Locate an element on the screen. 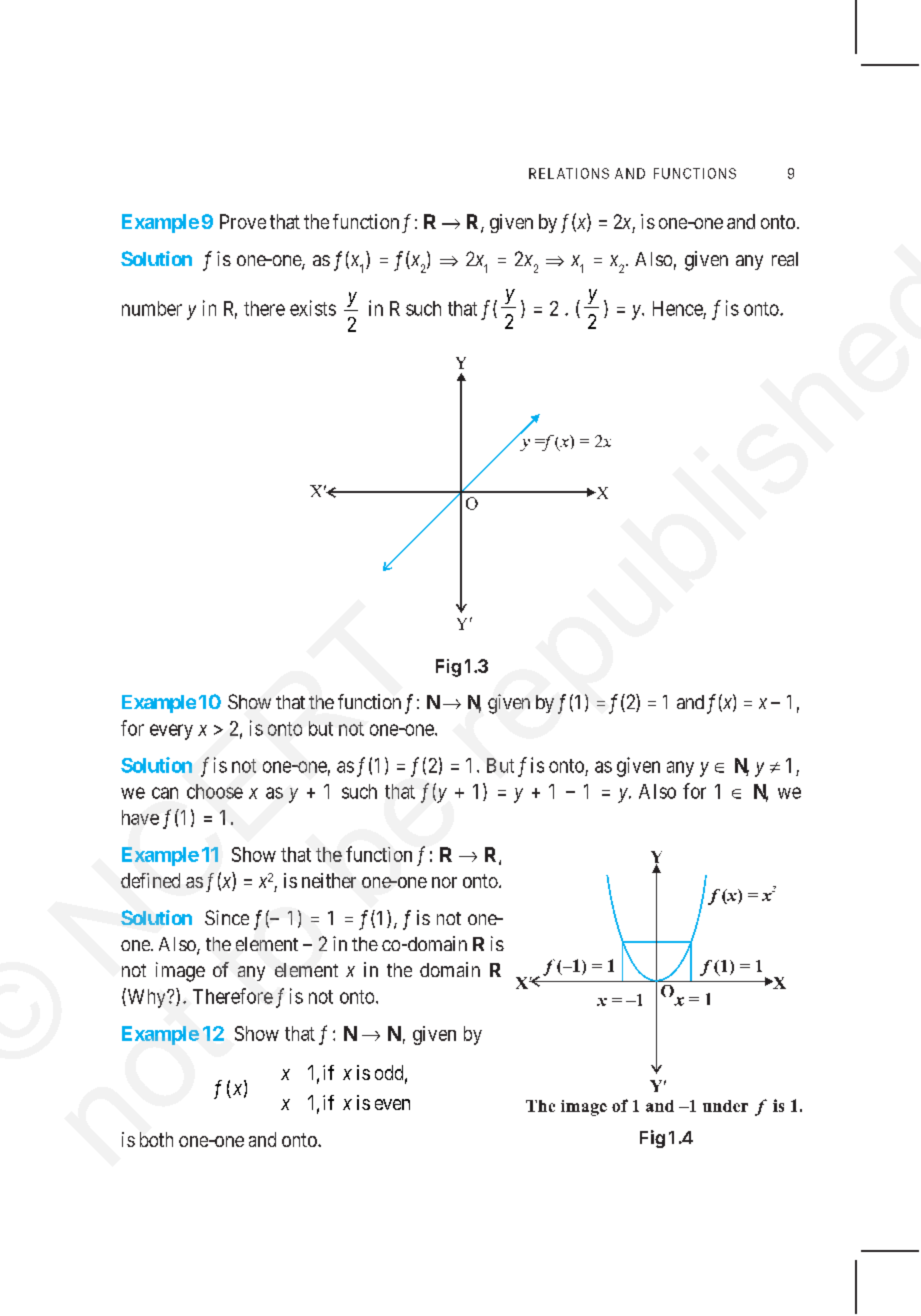 The width and height of the screenshot is (921, 1316). nor is located at coordinates (444, 882).
